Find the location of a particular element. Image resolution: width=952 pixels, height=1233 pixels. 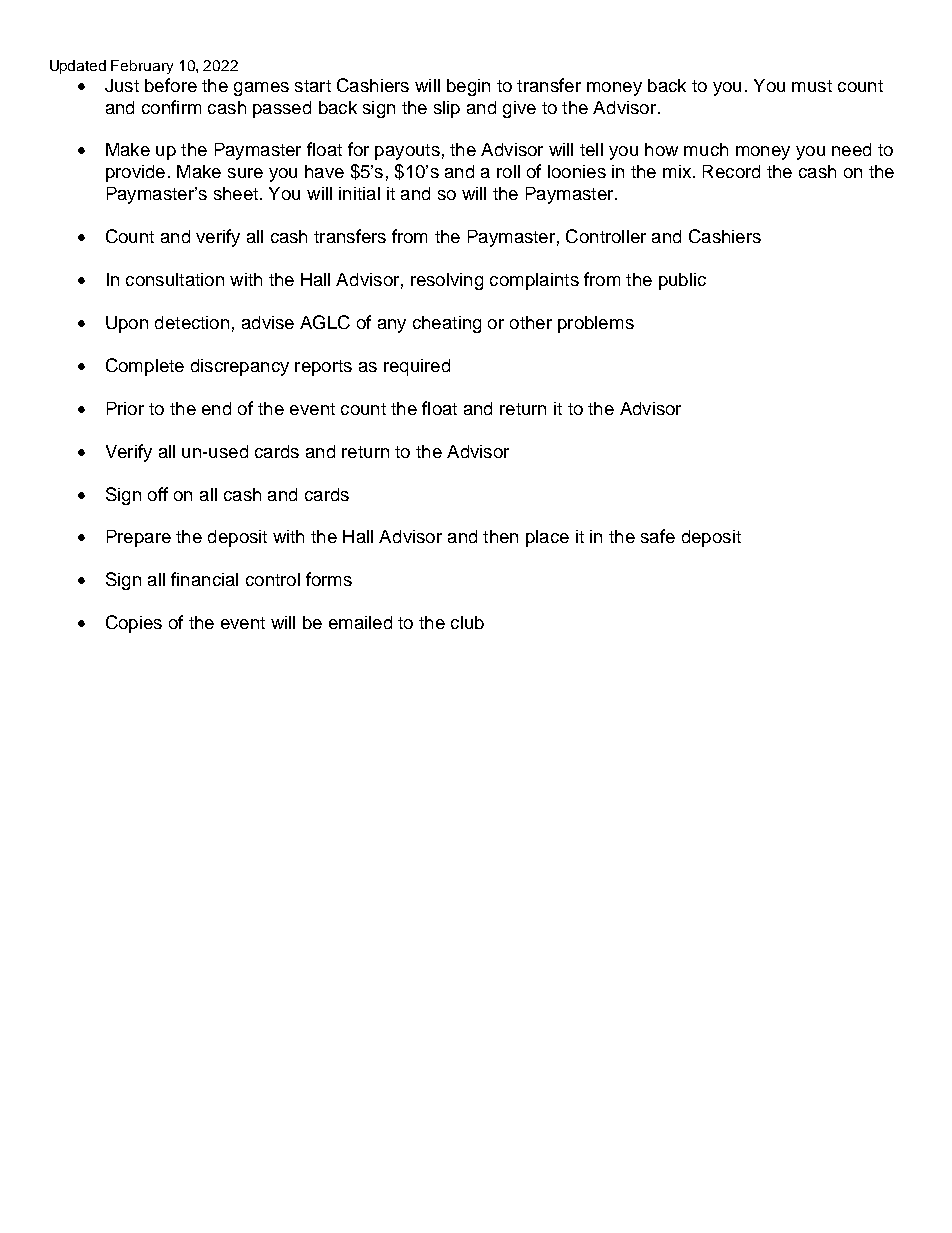

public is located at coordinates (682, 281).
